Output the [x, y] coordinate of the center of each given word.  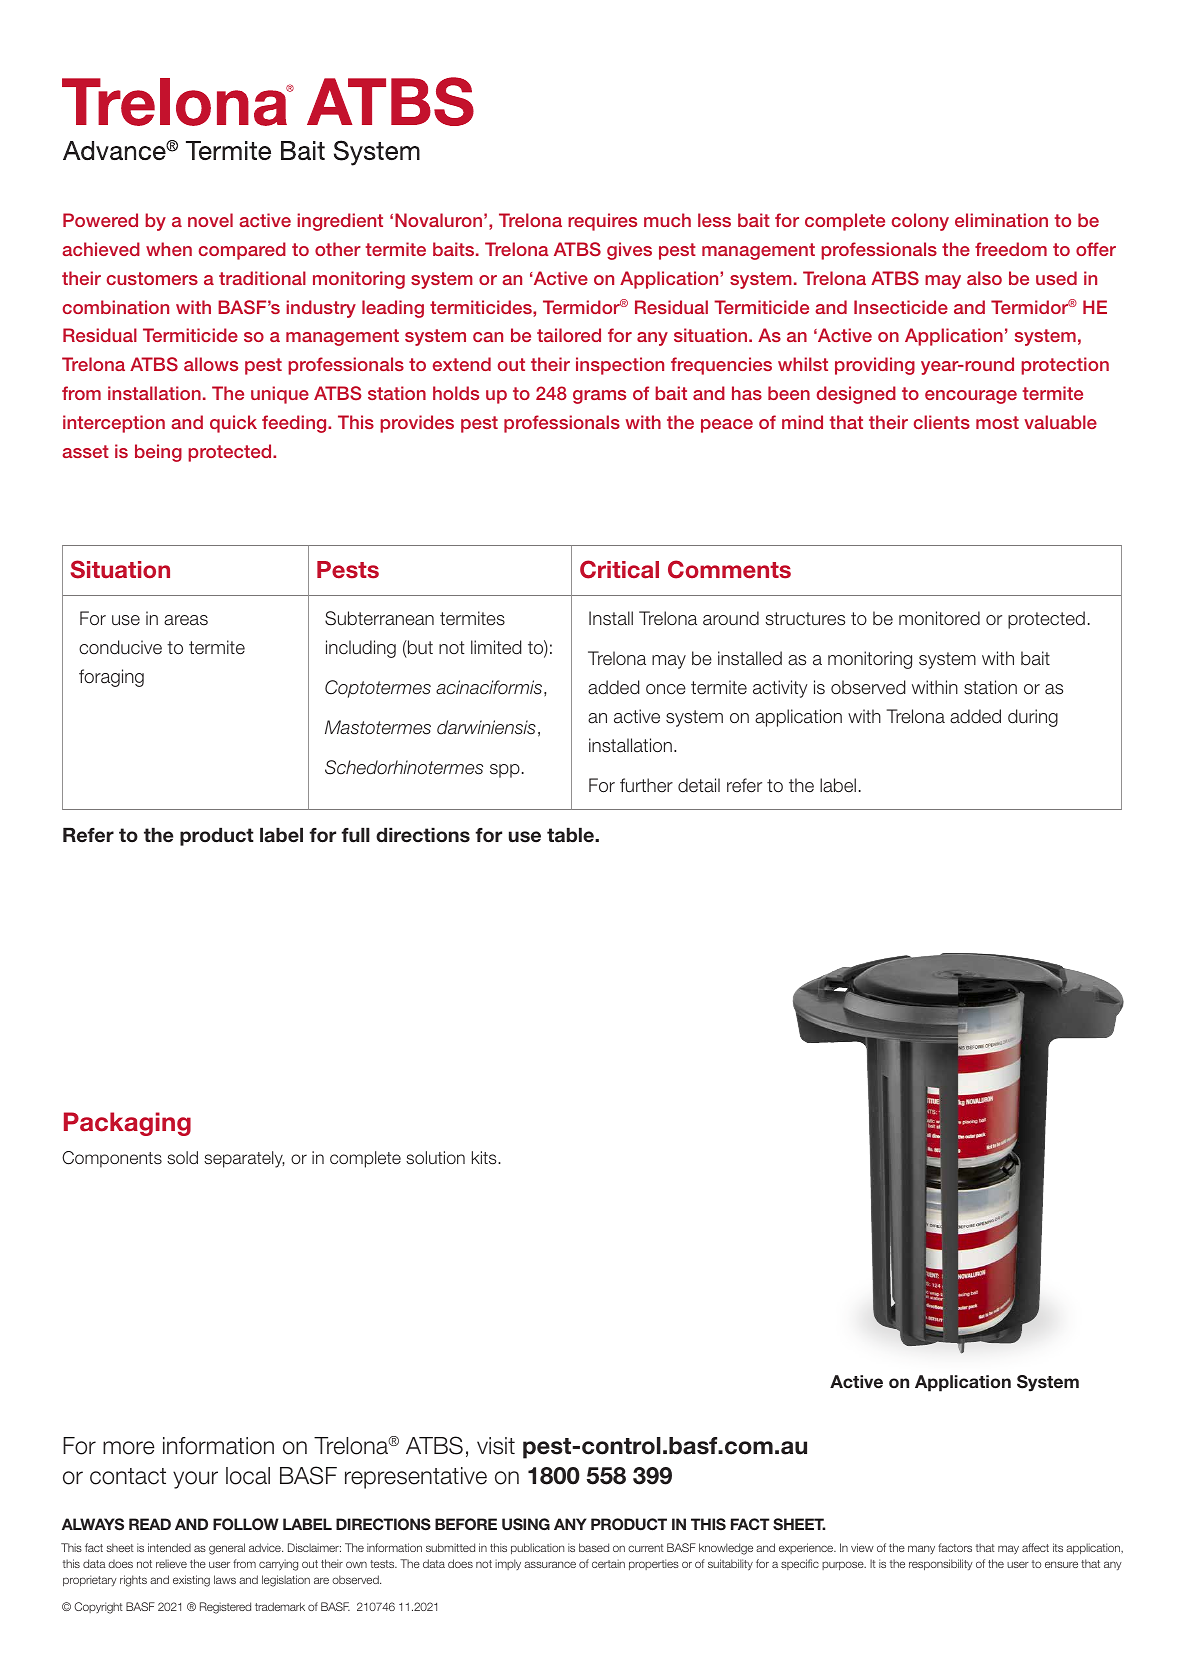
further [646, 785]
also [984, 278]
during [1033, 718]
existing [191, 1581]
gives [629, 251]
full [355, 835]
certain [608, 1563]
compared [242, 251]
